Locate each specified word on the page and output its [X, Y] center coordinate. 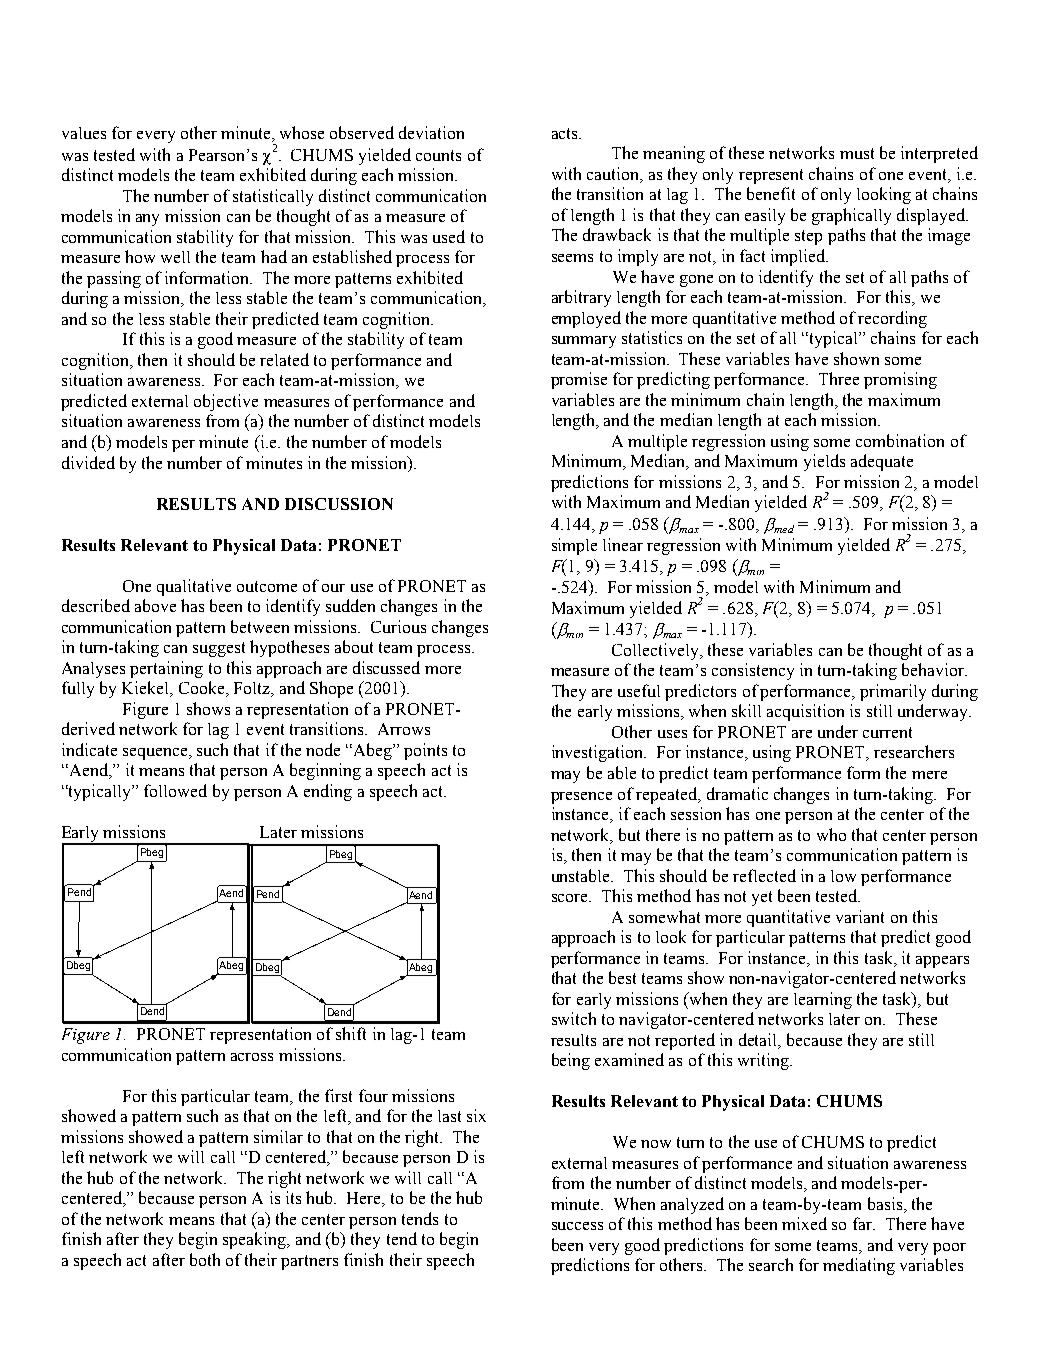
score [571, 898]
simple [574, 546]
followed [175, 790]
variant [860, 916]
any [147, 220]
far [863, 1223]
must [857, 153]
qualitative [194, 587]
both [205, 1259]
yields [824, 462]
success [577, 1226]
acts [566, 133]
